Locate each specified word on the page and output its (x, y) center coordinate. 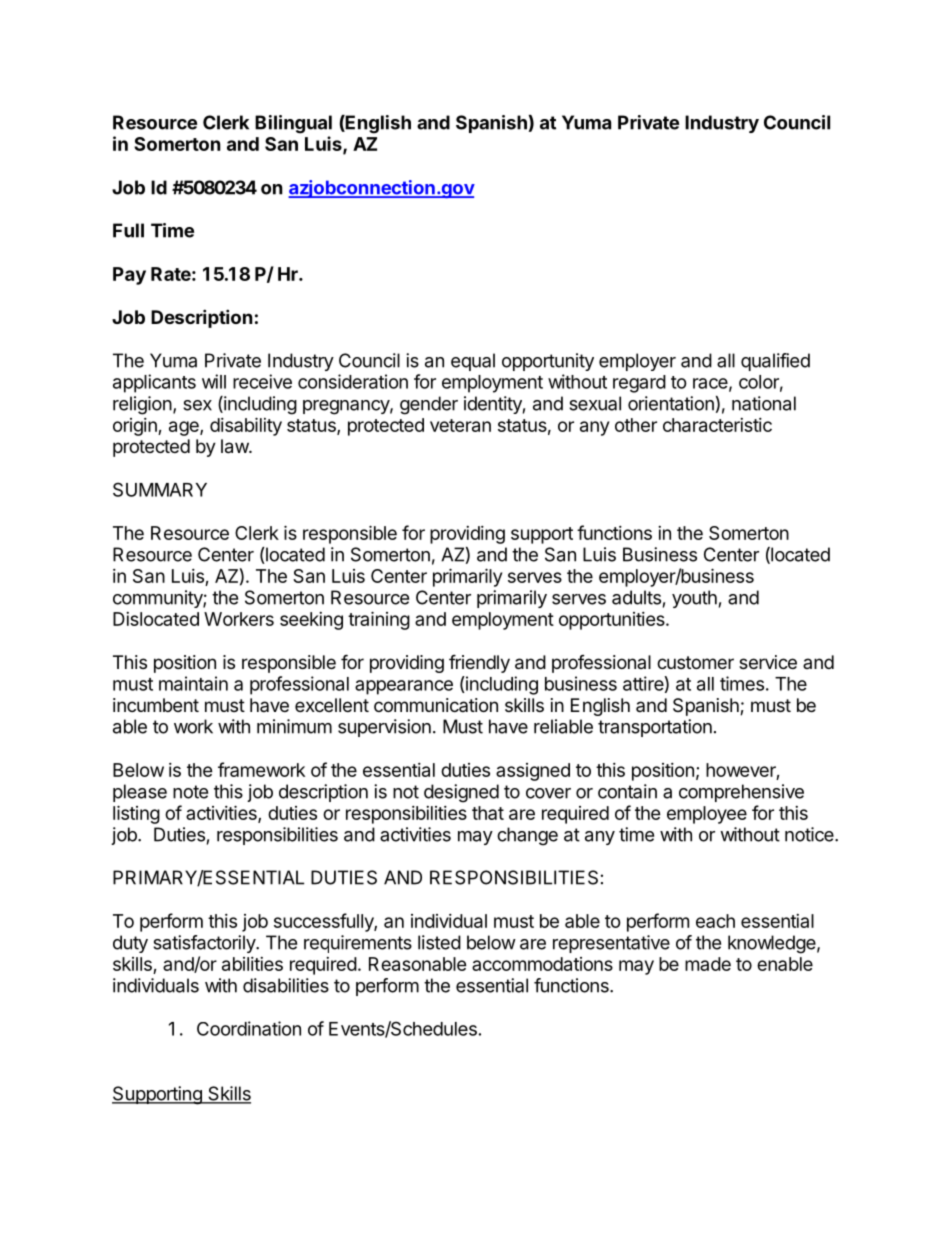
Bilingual (293, 124)
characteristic (717, 425)
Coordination (249, 1028)
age (185, 428)
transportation (655, 728)
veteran (460, 425)
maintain (193, 683)
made (708, 964)
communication (436, 705)
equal (473, 362)
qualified (775, 362)
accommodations (542, 964)
